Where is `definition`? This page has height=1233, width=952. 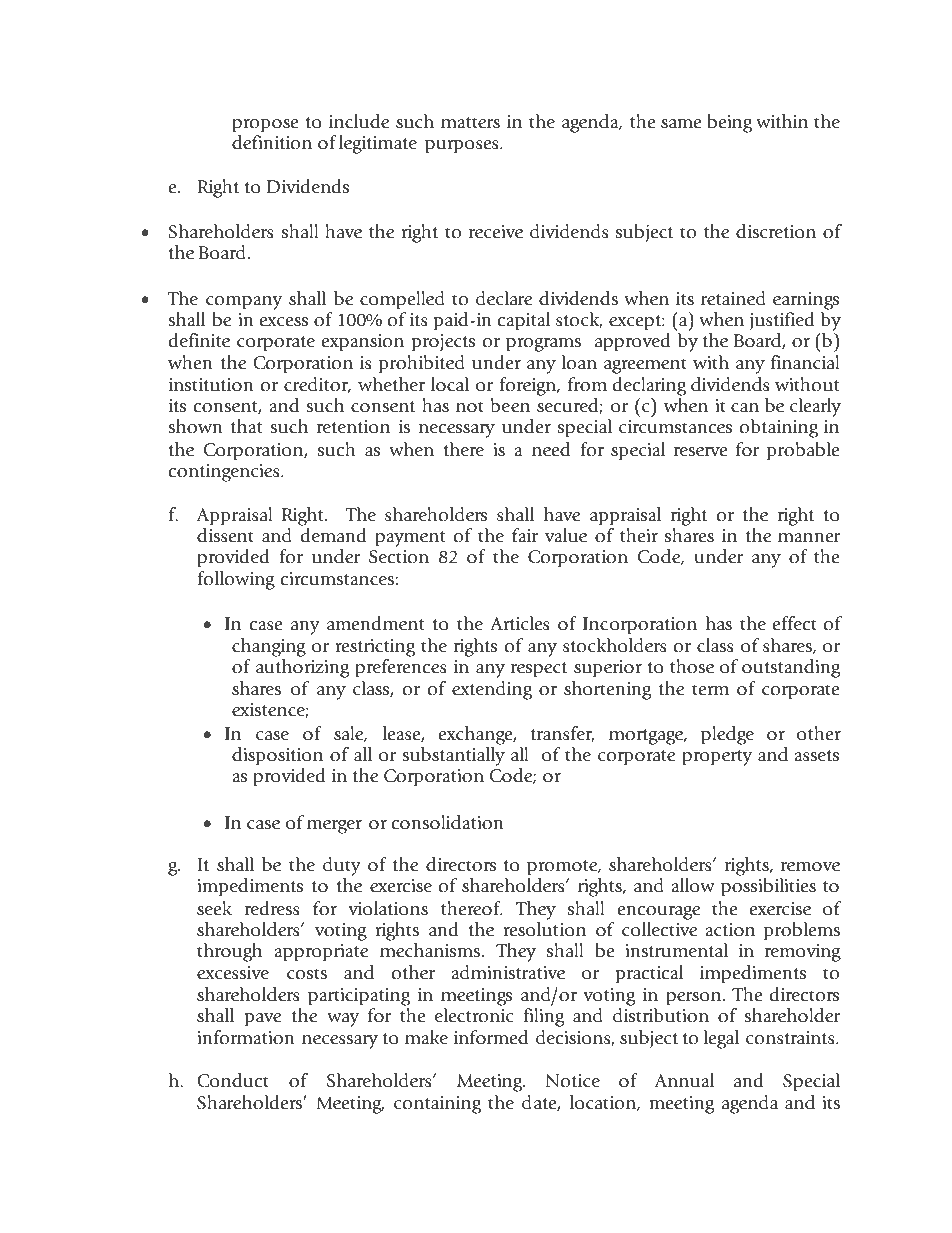 definition is located at coordinates (272, 142).
